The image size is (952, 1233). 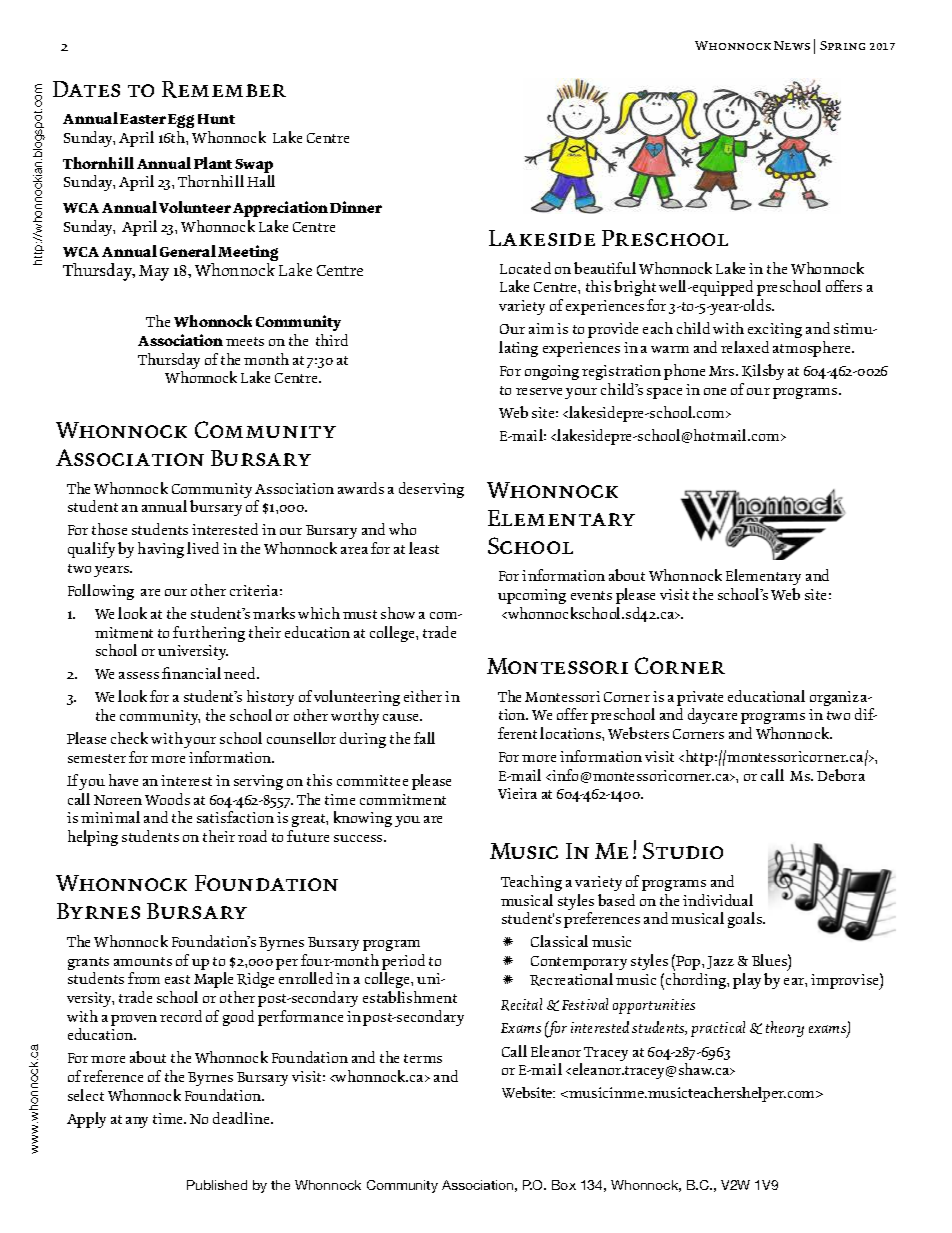 What do you see at coordinates (167, 799) in the screenshot?
I see `Woods` at bounding box center [167, 799].
